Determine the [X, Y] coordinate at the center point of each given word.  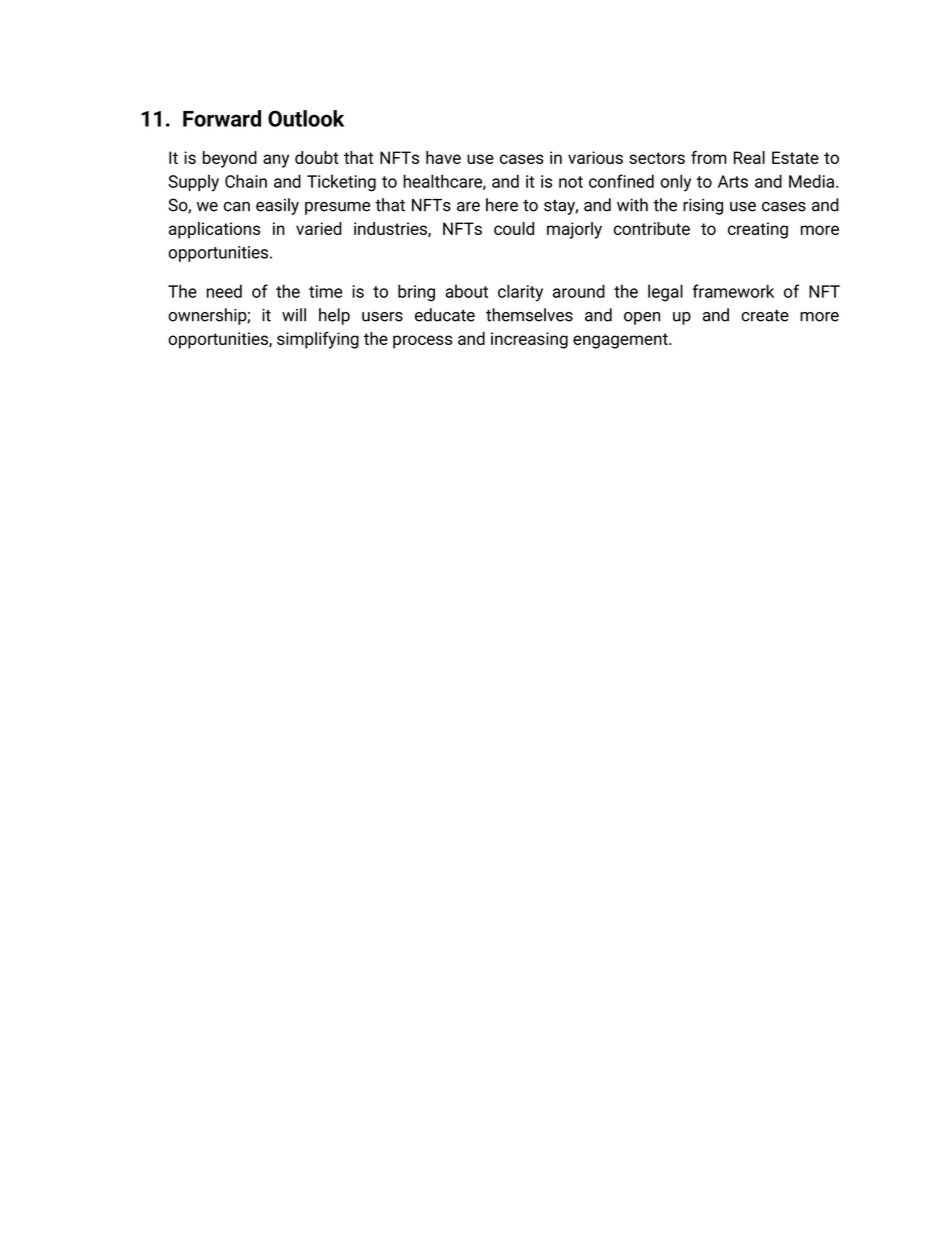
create [765, 316]
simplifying [318, 340]
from [709, 157]
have [443, 157]
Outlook [306, 118]
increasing [529, 340]
